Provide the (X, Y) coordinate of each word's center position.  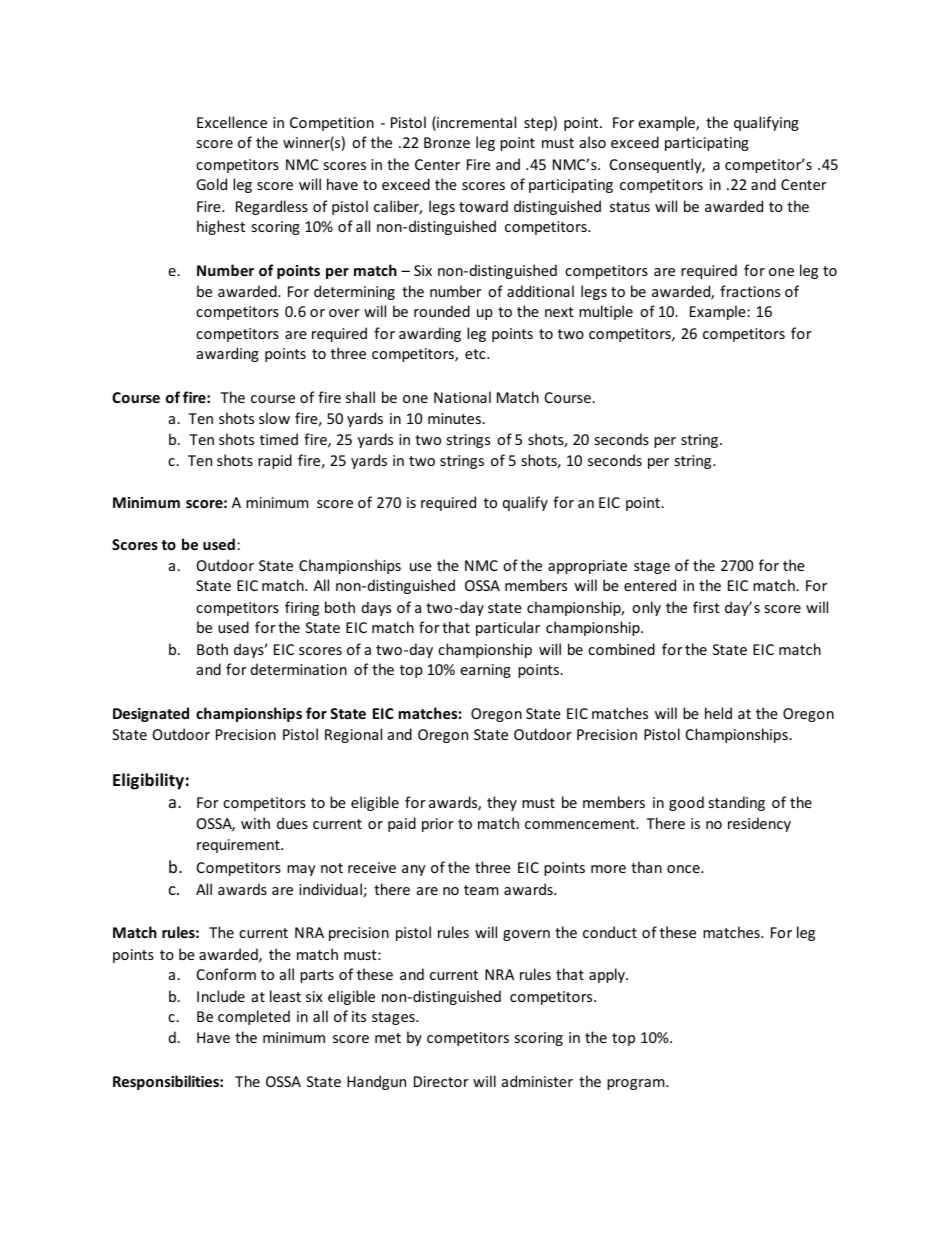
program (637, 1084)
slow (274, 418)
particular (508, 628)
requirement (239, 846)
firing (302, 608)
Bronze (447, 142)
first (706, 607)
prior (438, 825)
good (686, 803)
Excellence (232, 122)
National (462, 397)
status (630, 207)
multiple (606, 312)
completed (254, 1017)
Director (441, 1081)
